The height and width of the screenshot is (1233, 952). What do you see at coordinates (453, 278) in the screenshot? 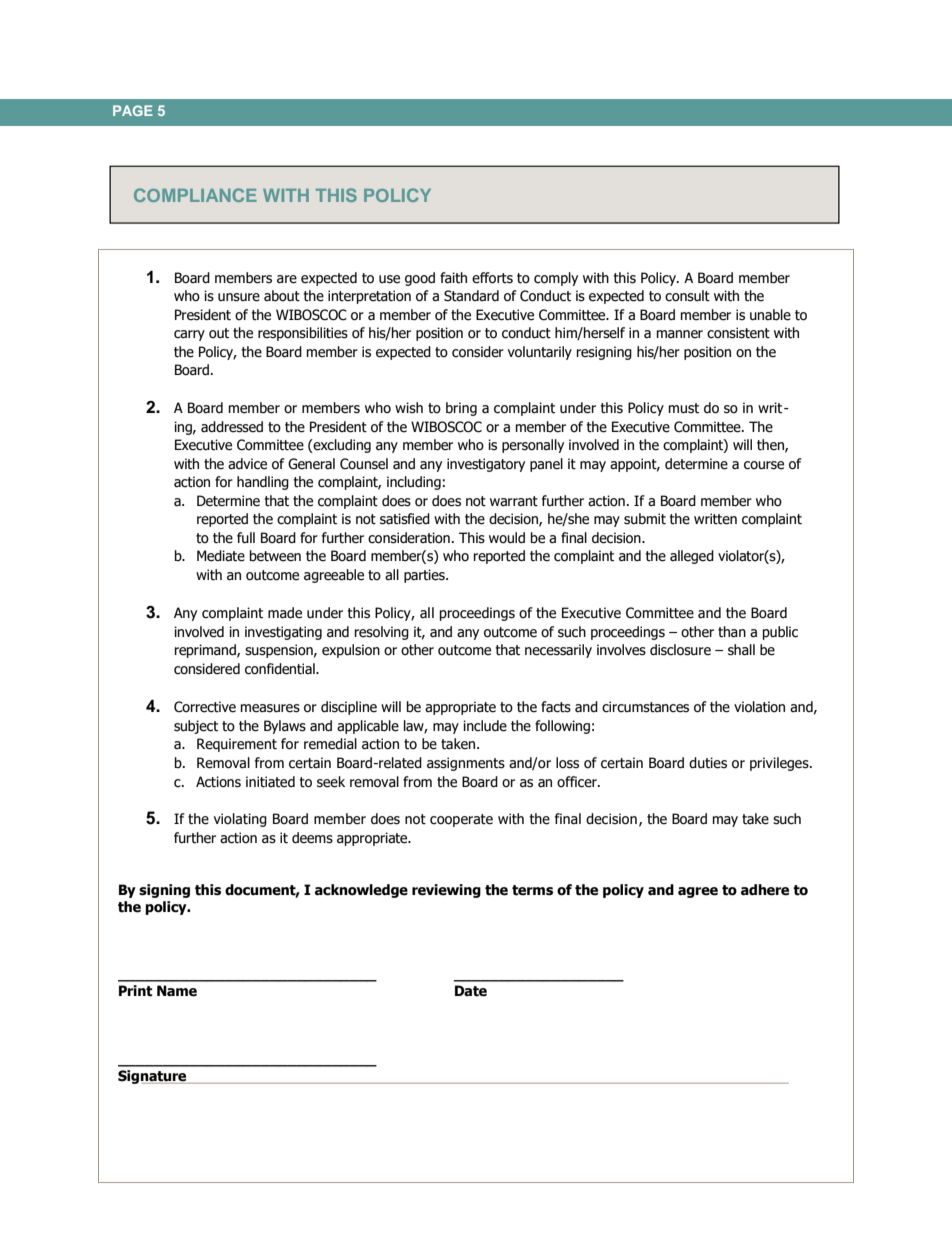
I see `faith` at bounding box center [453, 278].
